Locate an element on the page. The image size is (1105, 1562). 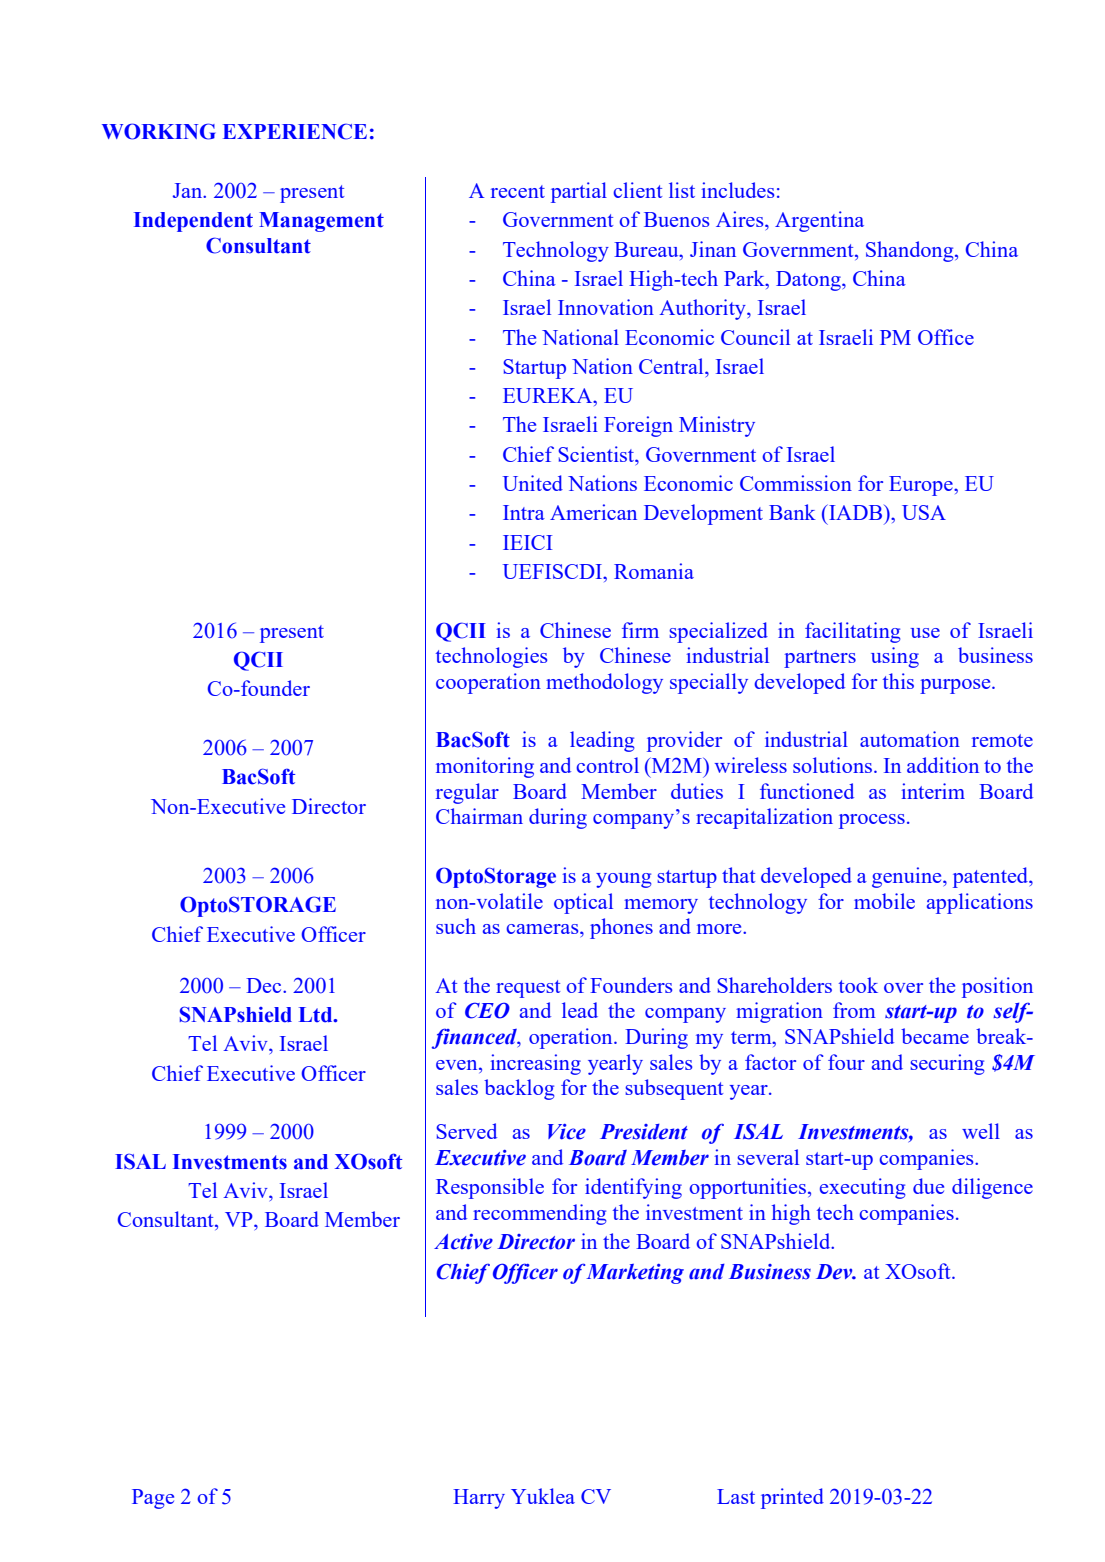
became is located at coordinates (935, 1036).
